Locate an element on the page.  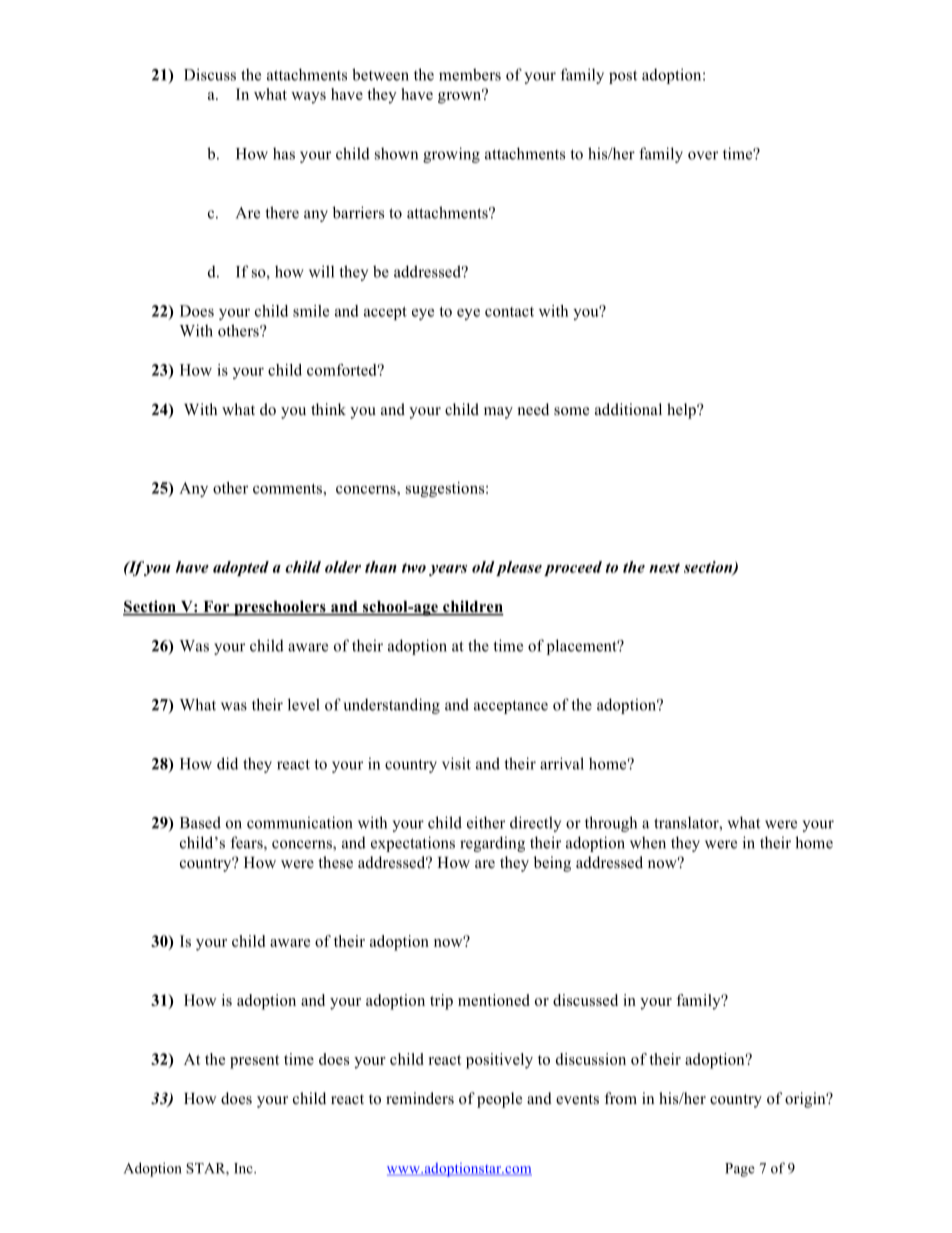
grown is located at coordinates (461, 97).
